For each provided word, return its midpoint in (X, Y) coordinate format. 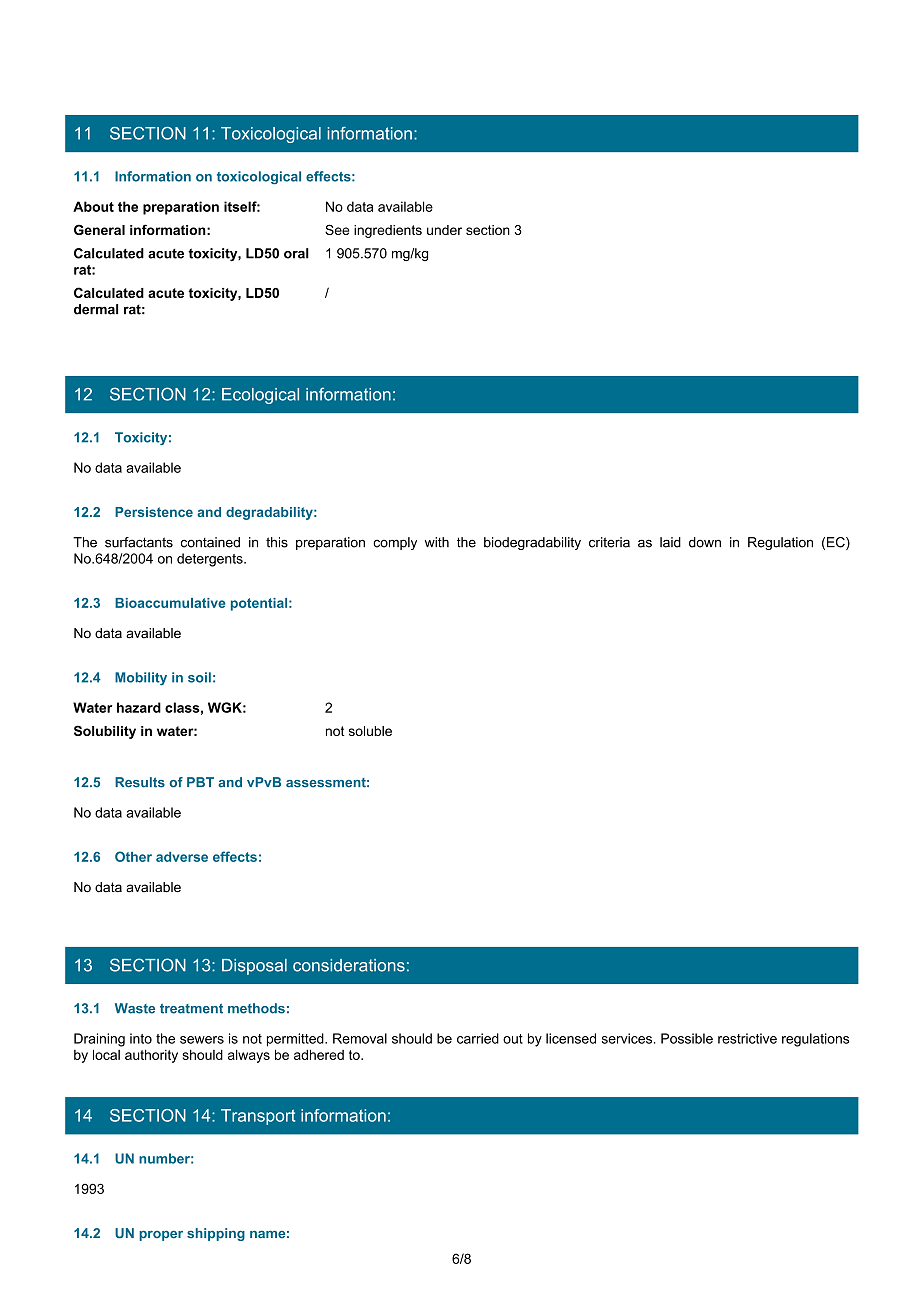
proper (161, 1236)
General (99, 229)
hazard (139, 707)
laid (670, 542)
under (444, 230)
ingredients (388, 231)
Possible (687, 1038)
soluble (370, 731)
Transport (258, 1117)
